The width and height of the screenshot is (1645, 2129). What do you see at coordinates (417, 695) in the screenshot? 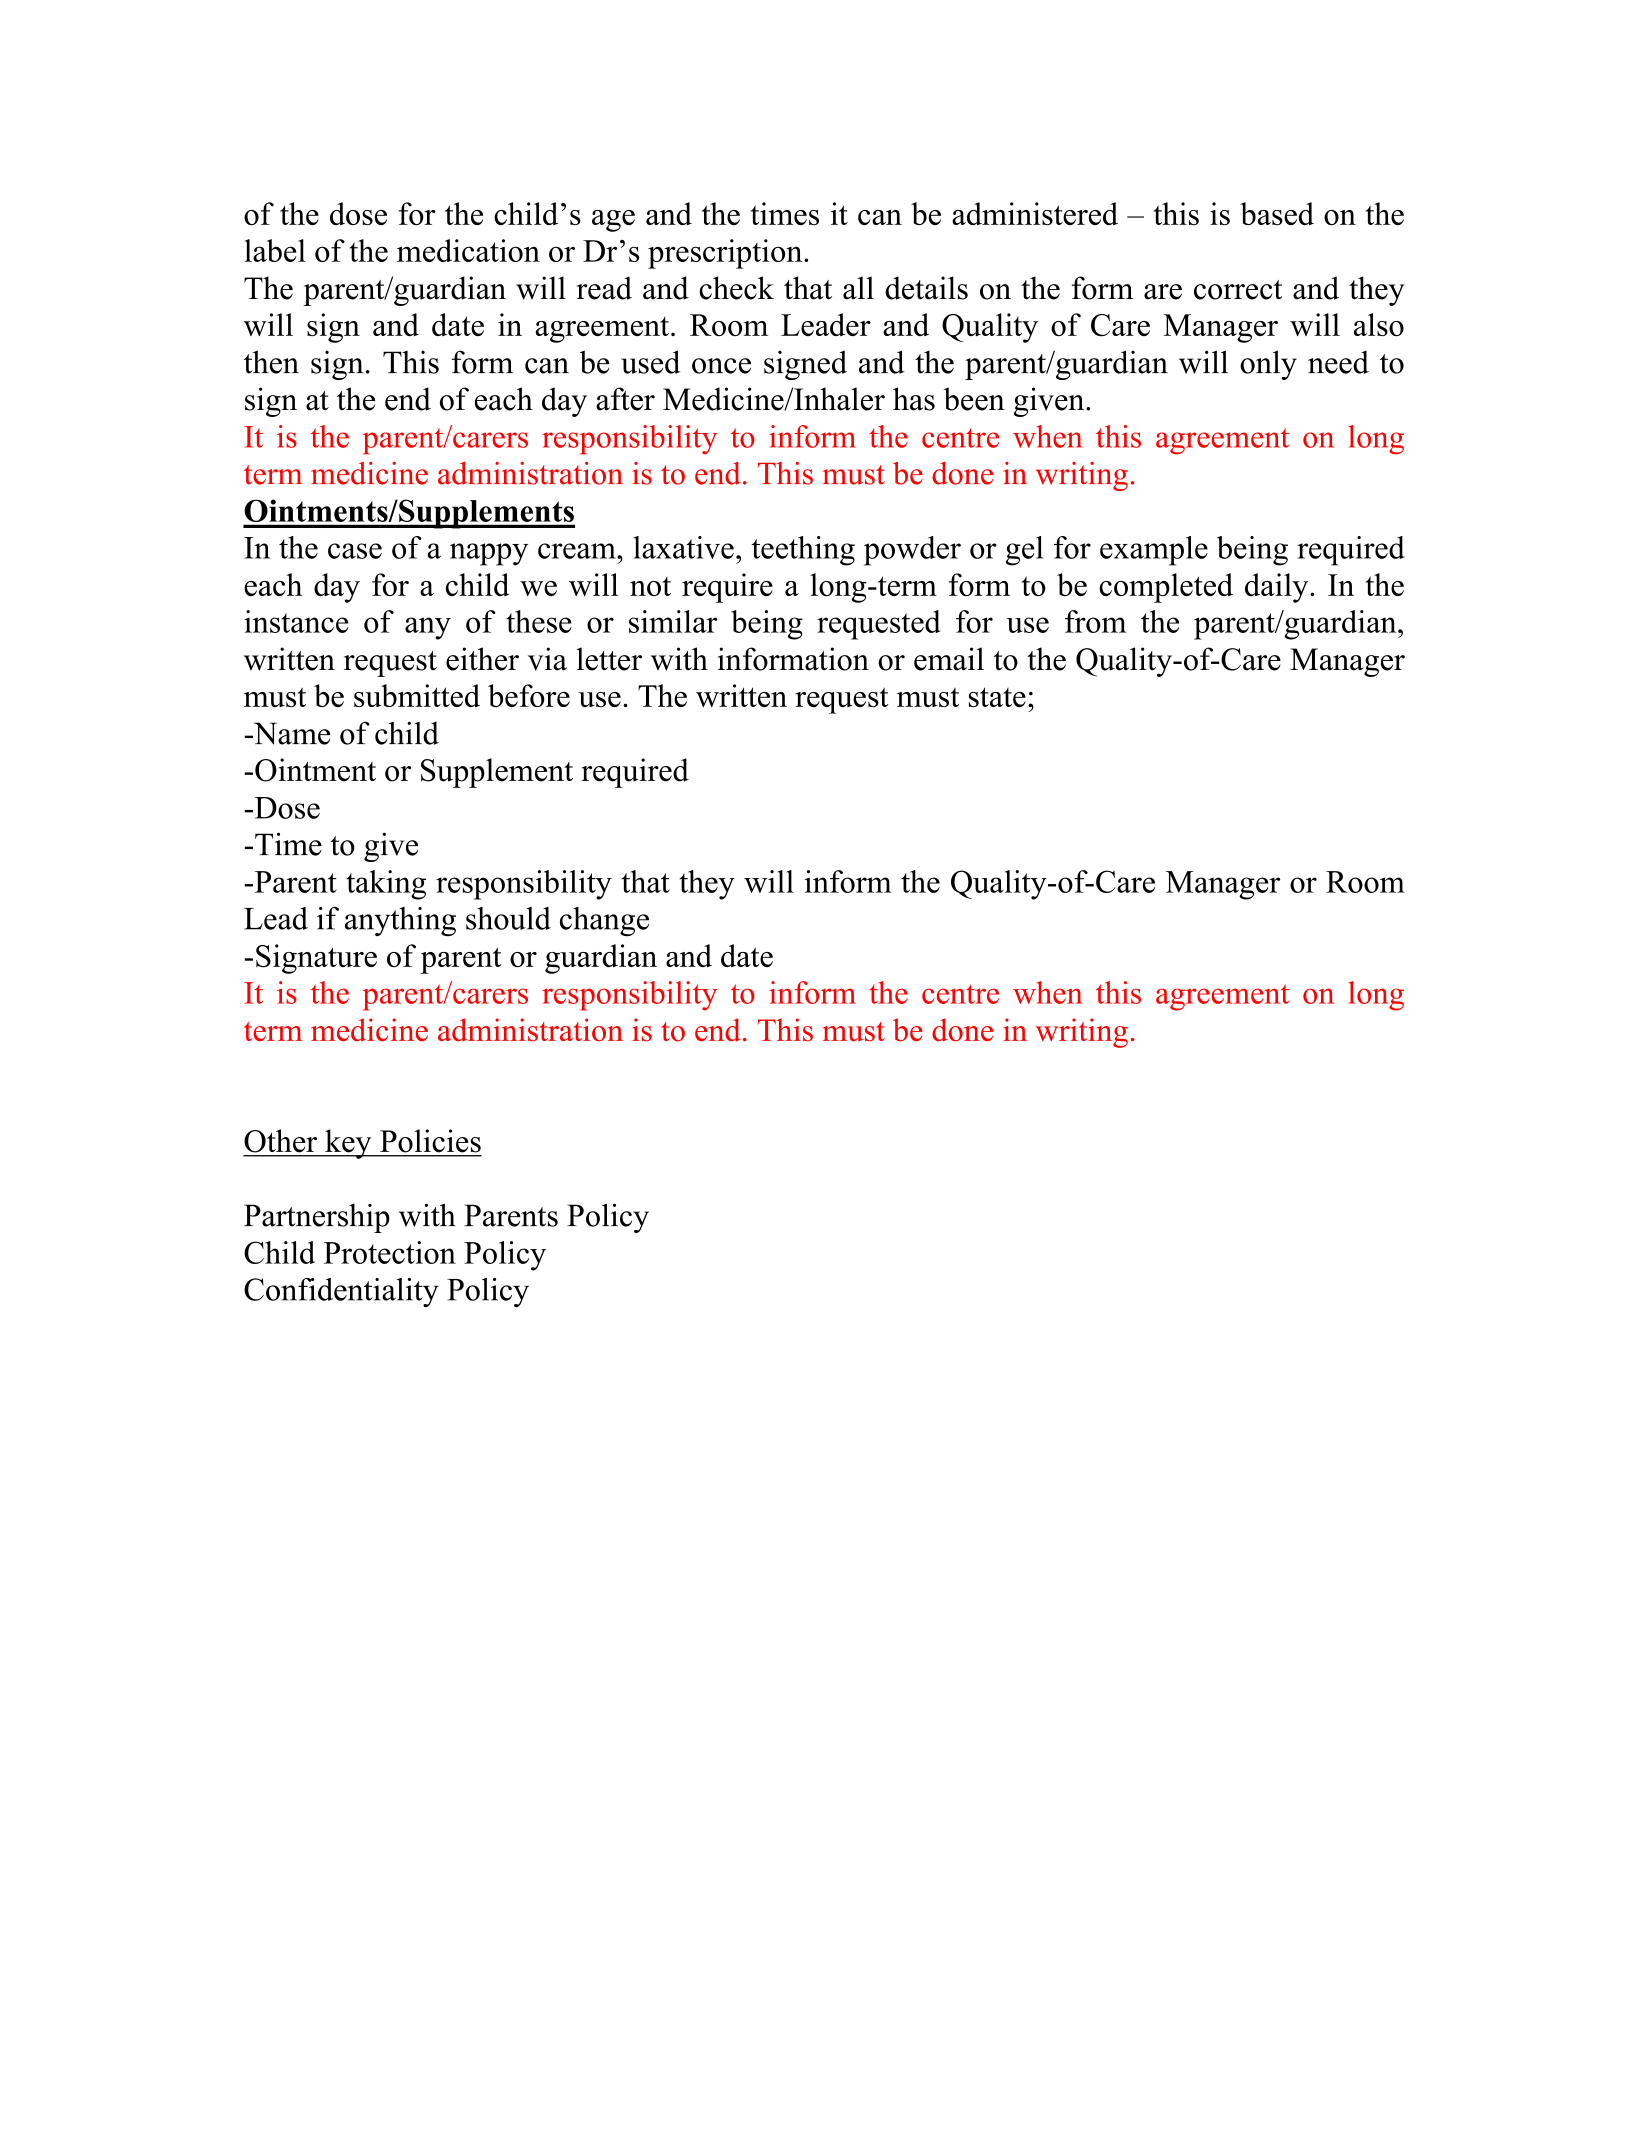
I see `submitted` at bounding box center [417, 695].
